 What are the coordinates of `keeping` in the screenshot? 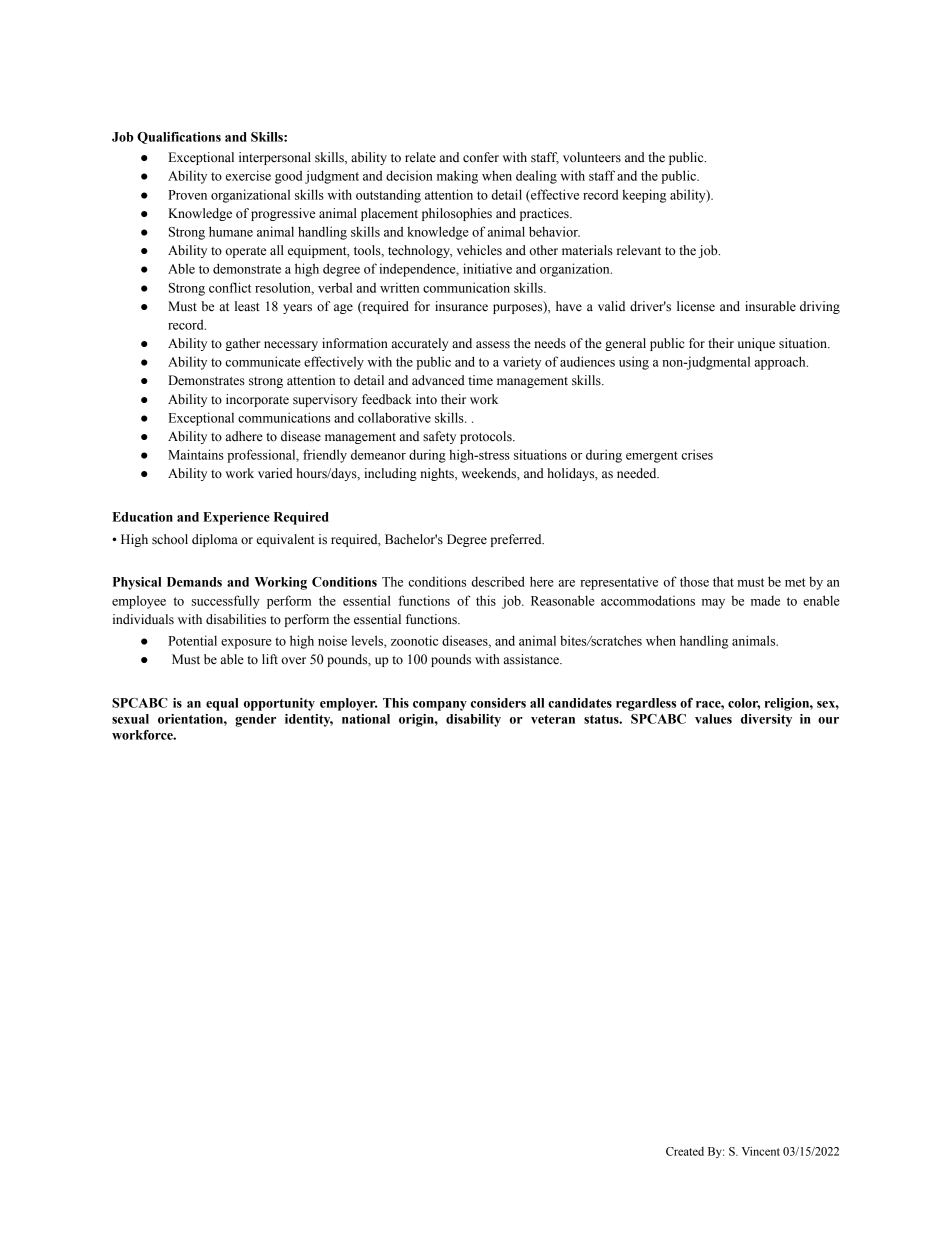 It's located at (644, 196).
